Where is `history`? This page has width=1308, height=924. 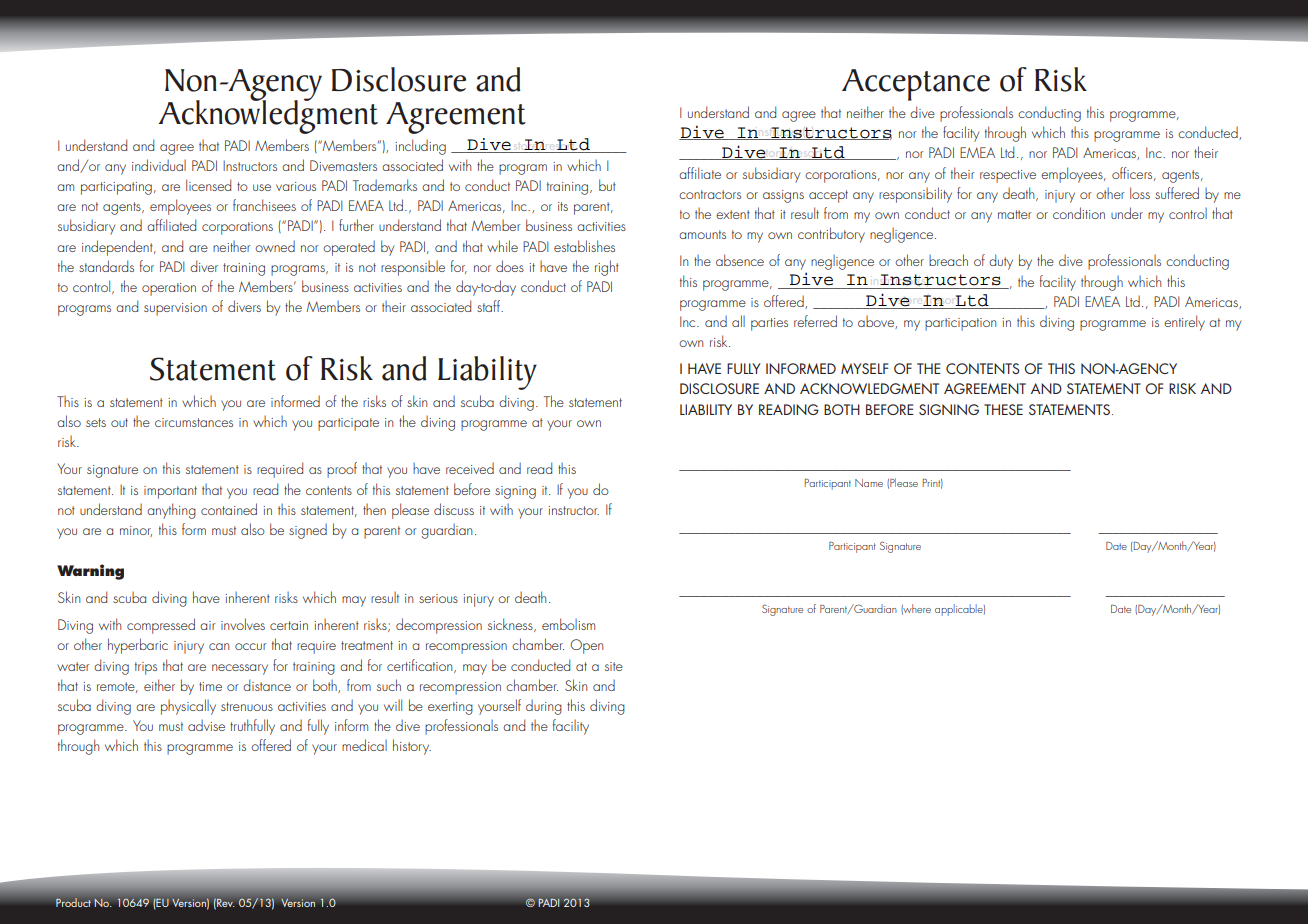
history is located at coordinates (412, 747).
